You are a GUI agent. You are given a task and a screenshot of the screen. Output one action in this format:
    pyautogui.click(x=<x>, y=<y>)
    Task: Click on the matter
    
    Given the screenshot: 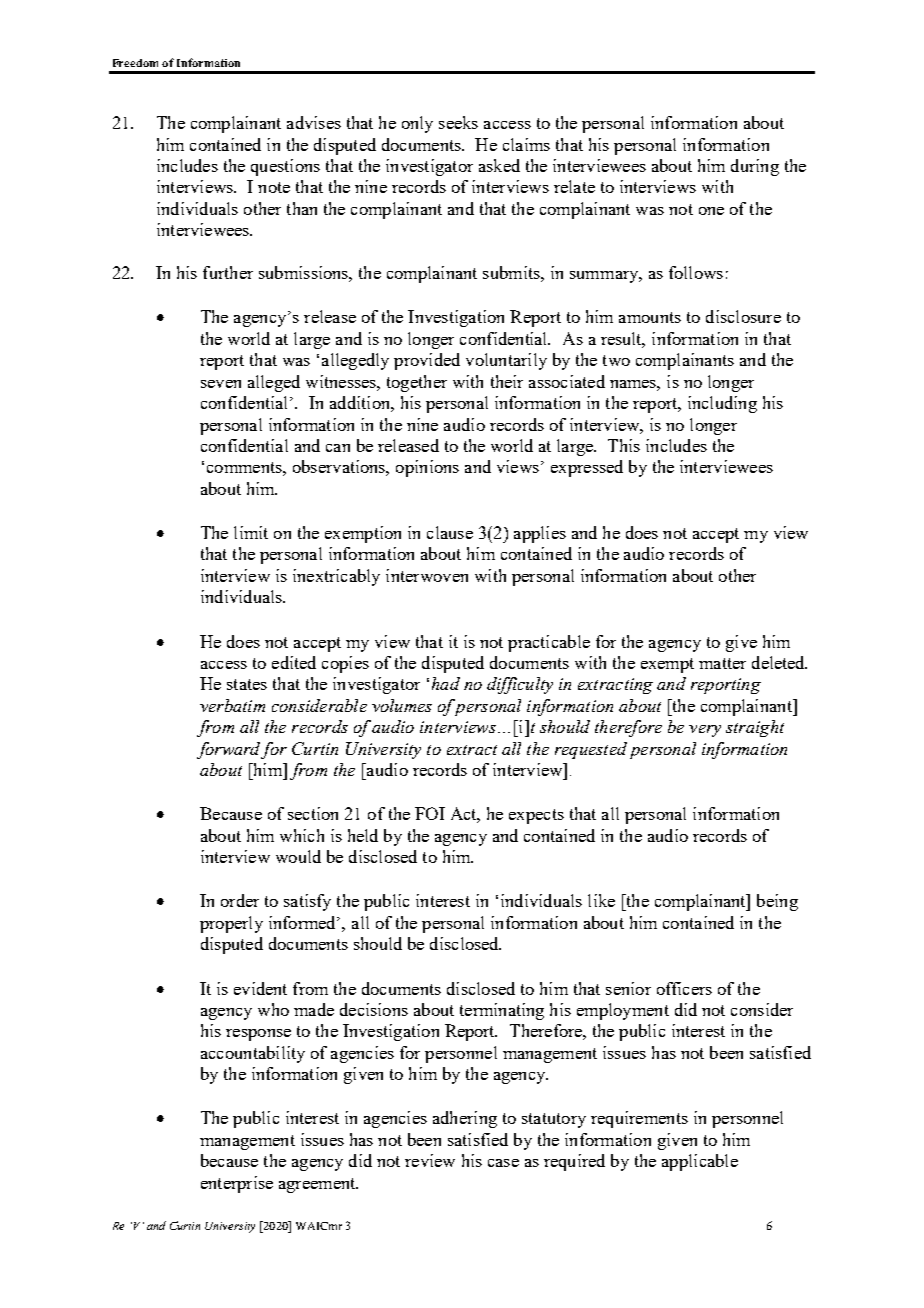 What is the action you would take?
    pyautogui.click(x=722, y=663)
